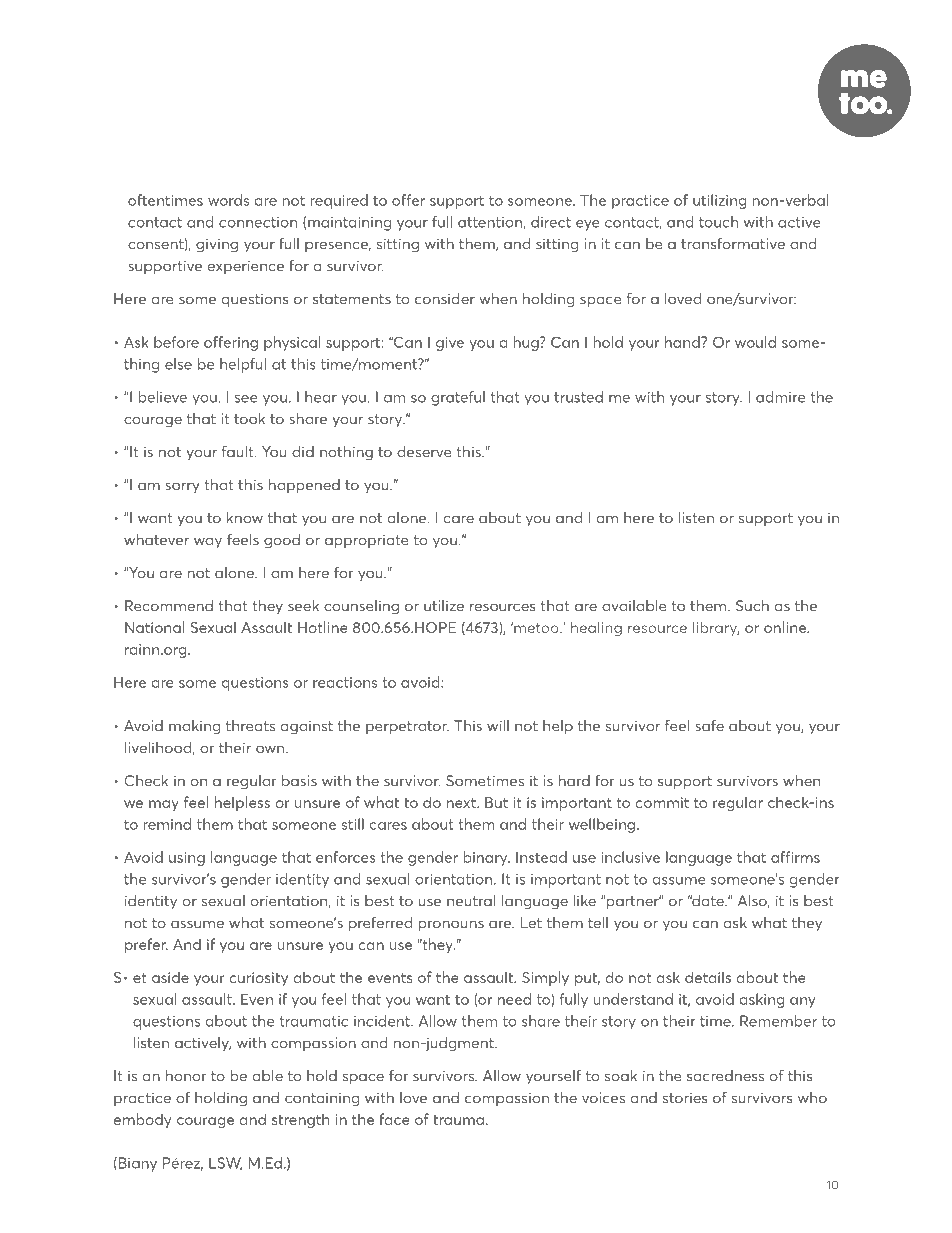 This document has width=952, height=1233. Describe the element at coordinates (795, 857) in the document. I see `affirms` at that location.
